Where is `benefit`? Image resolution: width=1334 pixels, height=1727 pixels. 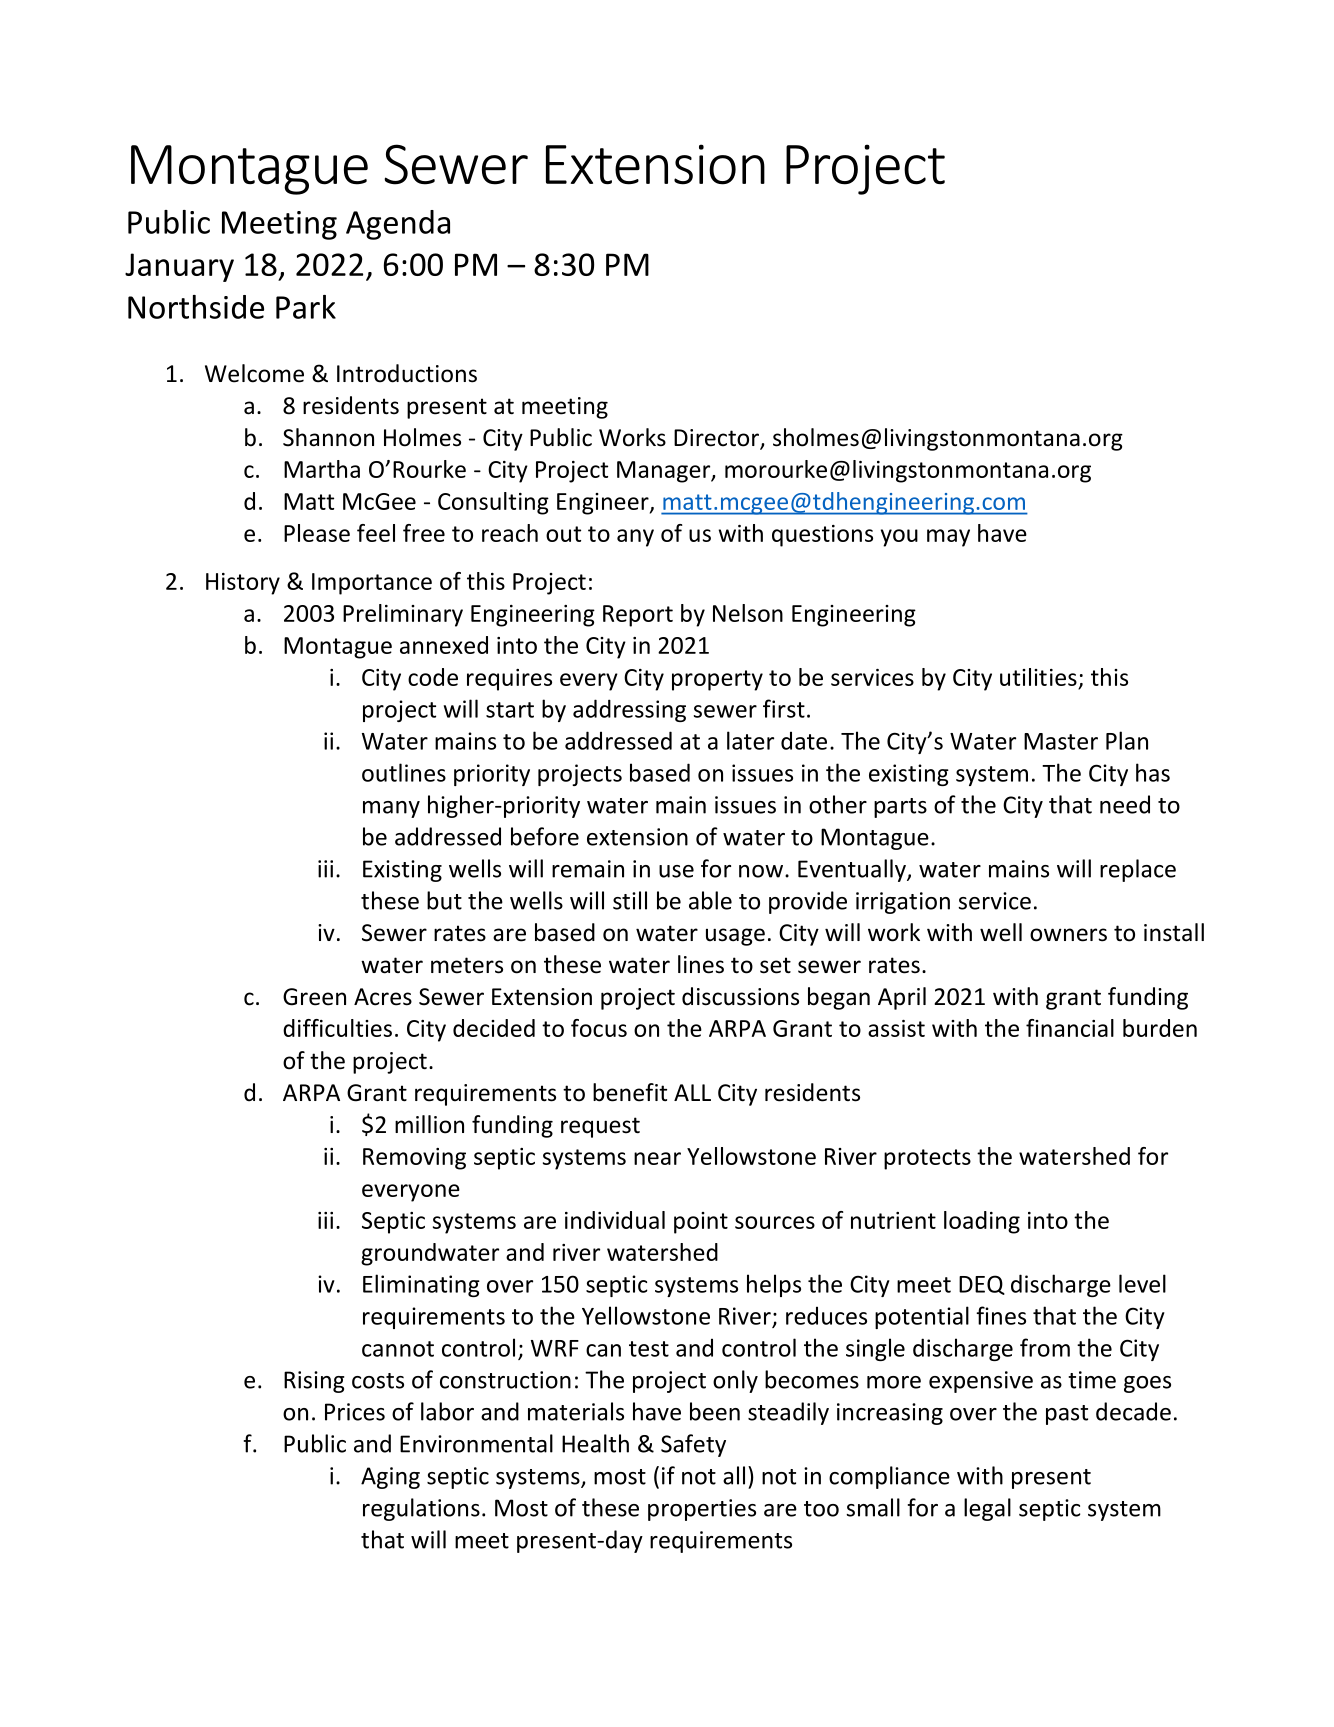
benefit is located at coordinates (630, 1092).
